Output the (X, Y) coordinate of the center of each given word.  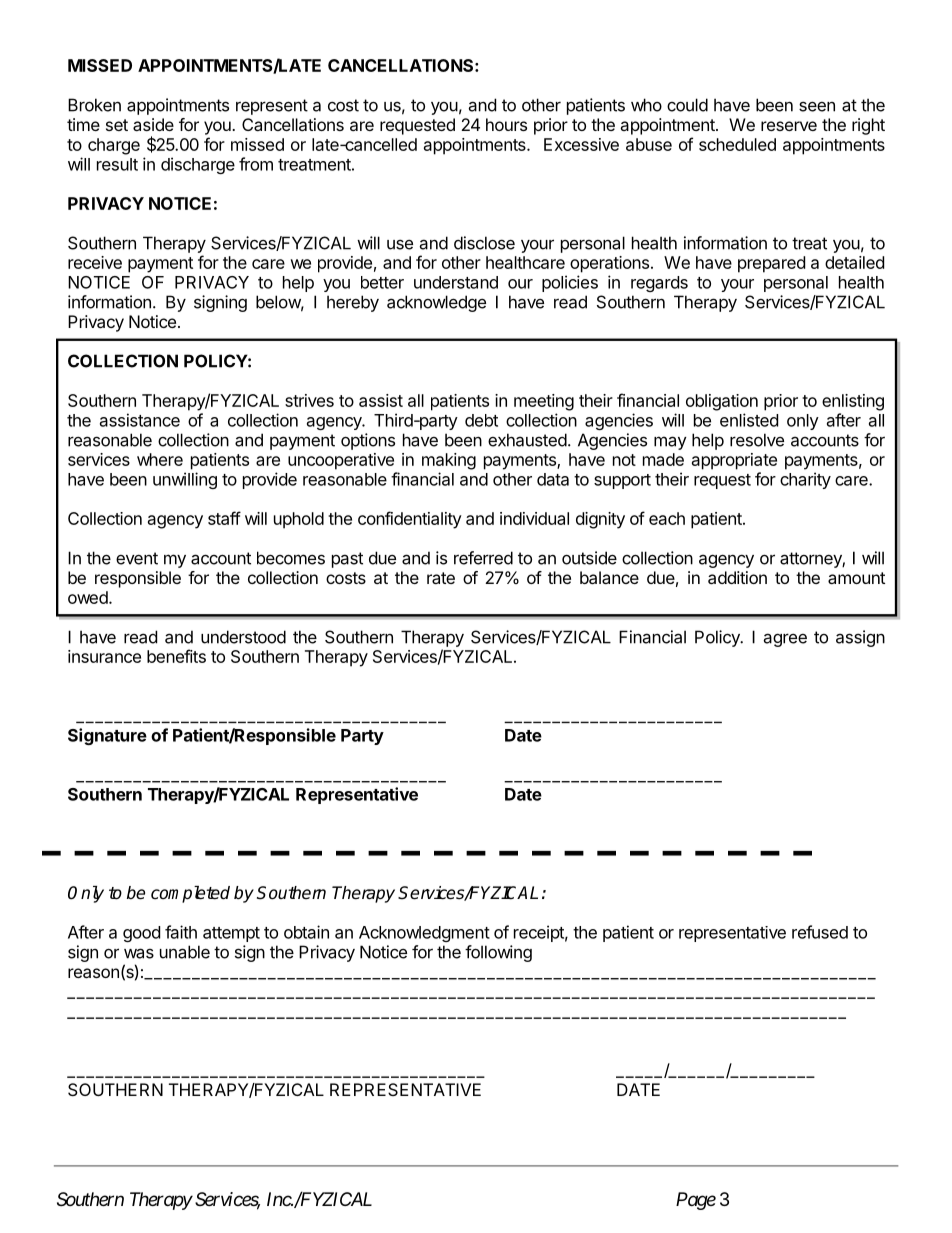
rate (441, 578)
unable (185, 952)
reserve (789, 126)
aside (153, 124)
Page (696, 1201)
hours (506, 124)
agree (785, 640)
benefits (176, 656)
